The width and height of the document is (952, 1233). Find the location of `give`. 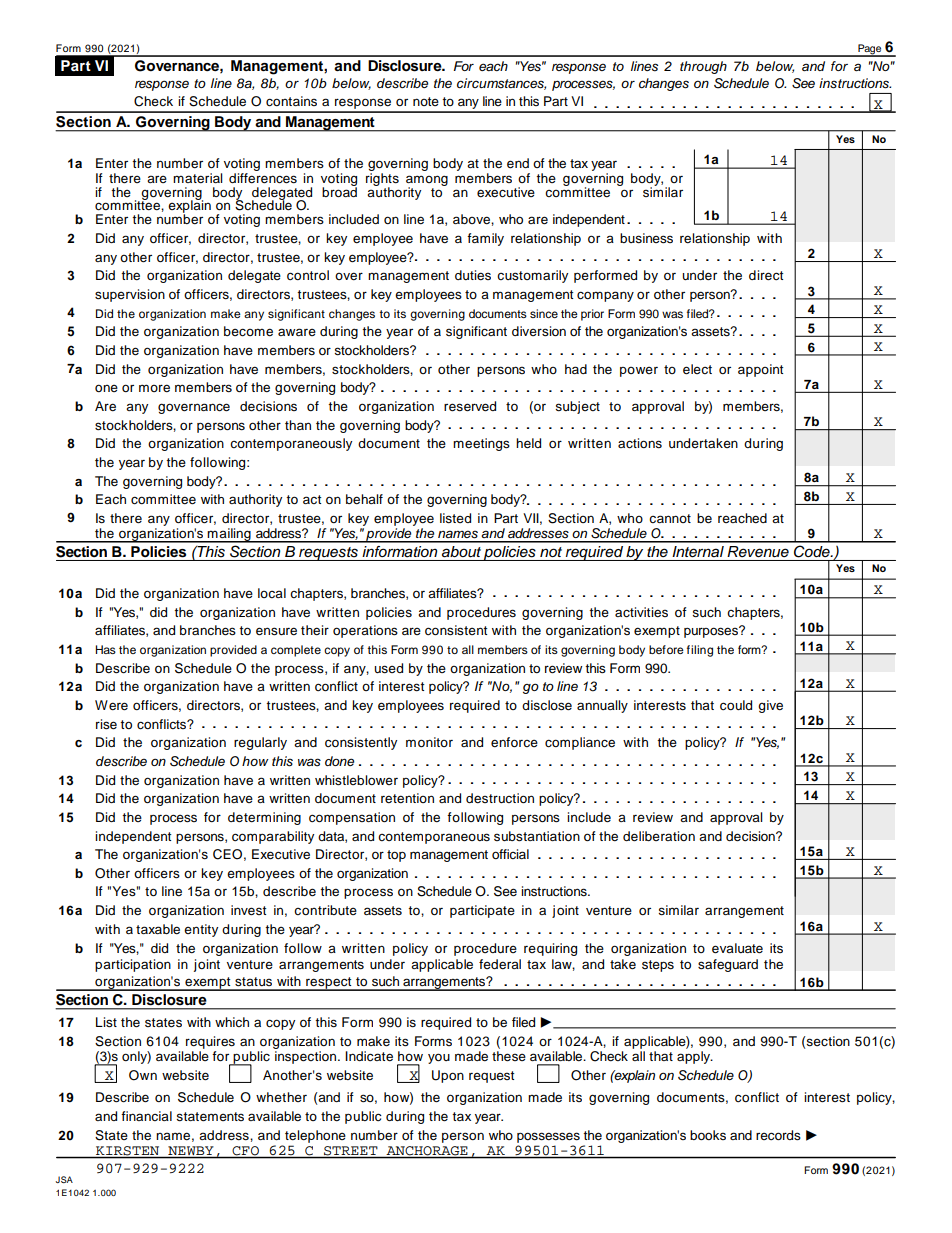

give is located at coordinates (770, 706).
